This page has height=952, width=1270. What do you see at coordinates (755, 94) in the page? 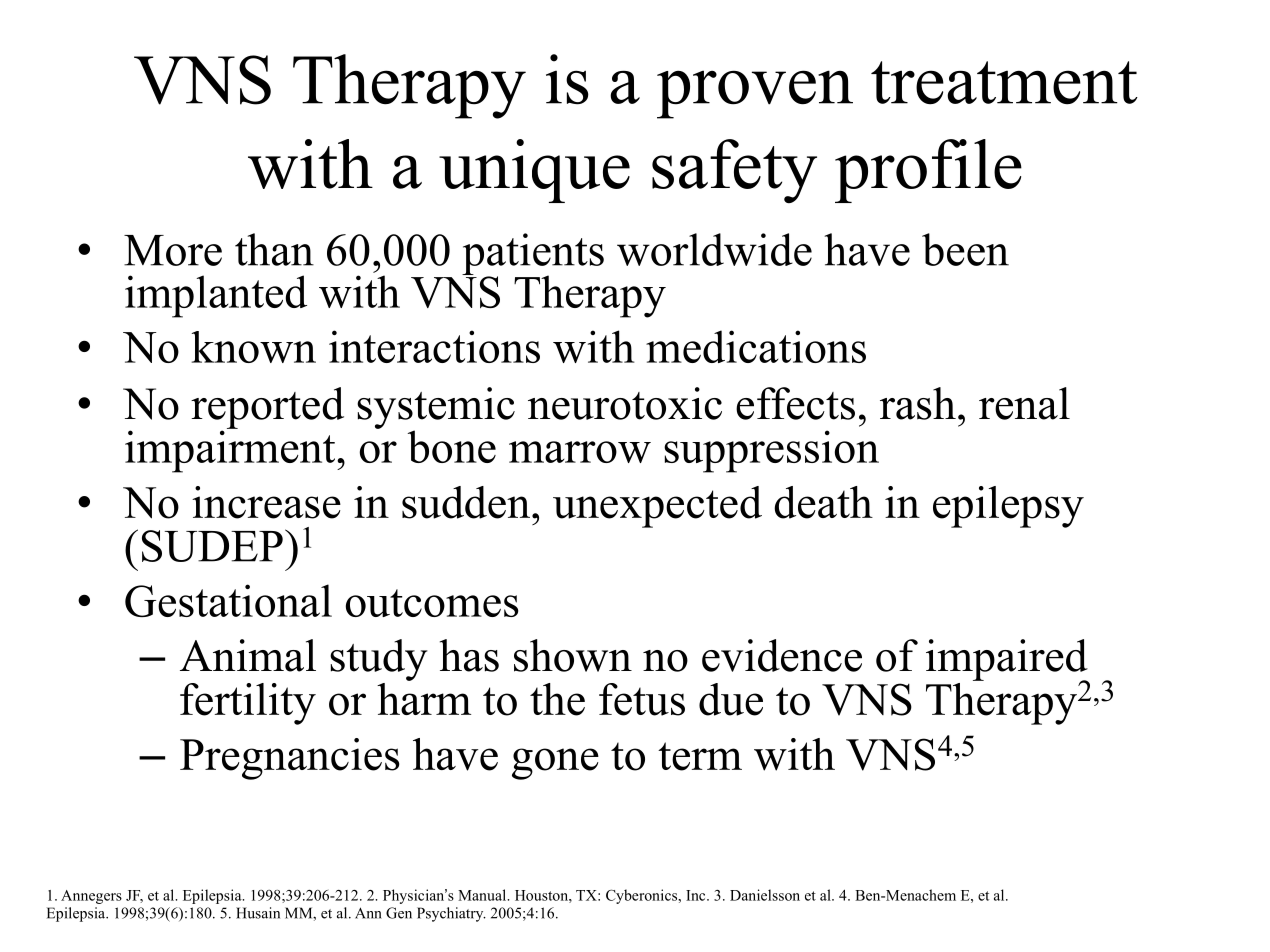
I see `proven` at bounding box center [755, 94].
